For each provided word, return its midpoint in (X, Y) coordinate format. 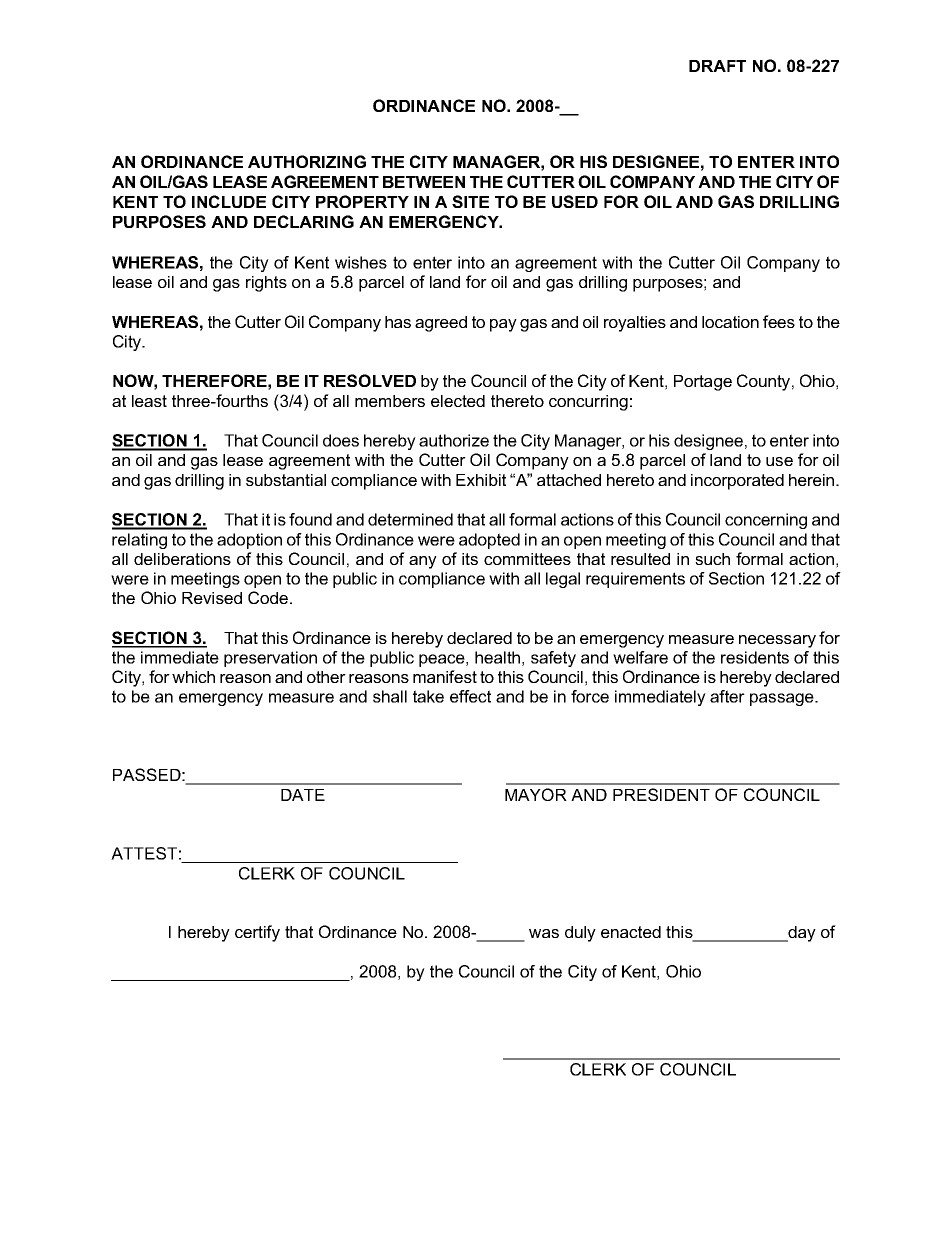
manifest (445, 676)
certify (257, 933)
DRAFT (717, 66)
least (149, 401)
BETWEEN (424, 182)
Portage (703, 383)
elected (458, 401)
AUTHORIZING (307, 161)
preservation (270, 659)
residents (755, 657)
